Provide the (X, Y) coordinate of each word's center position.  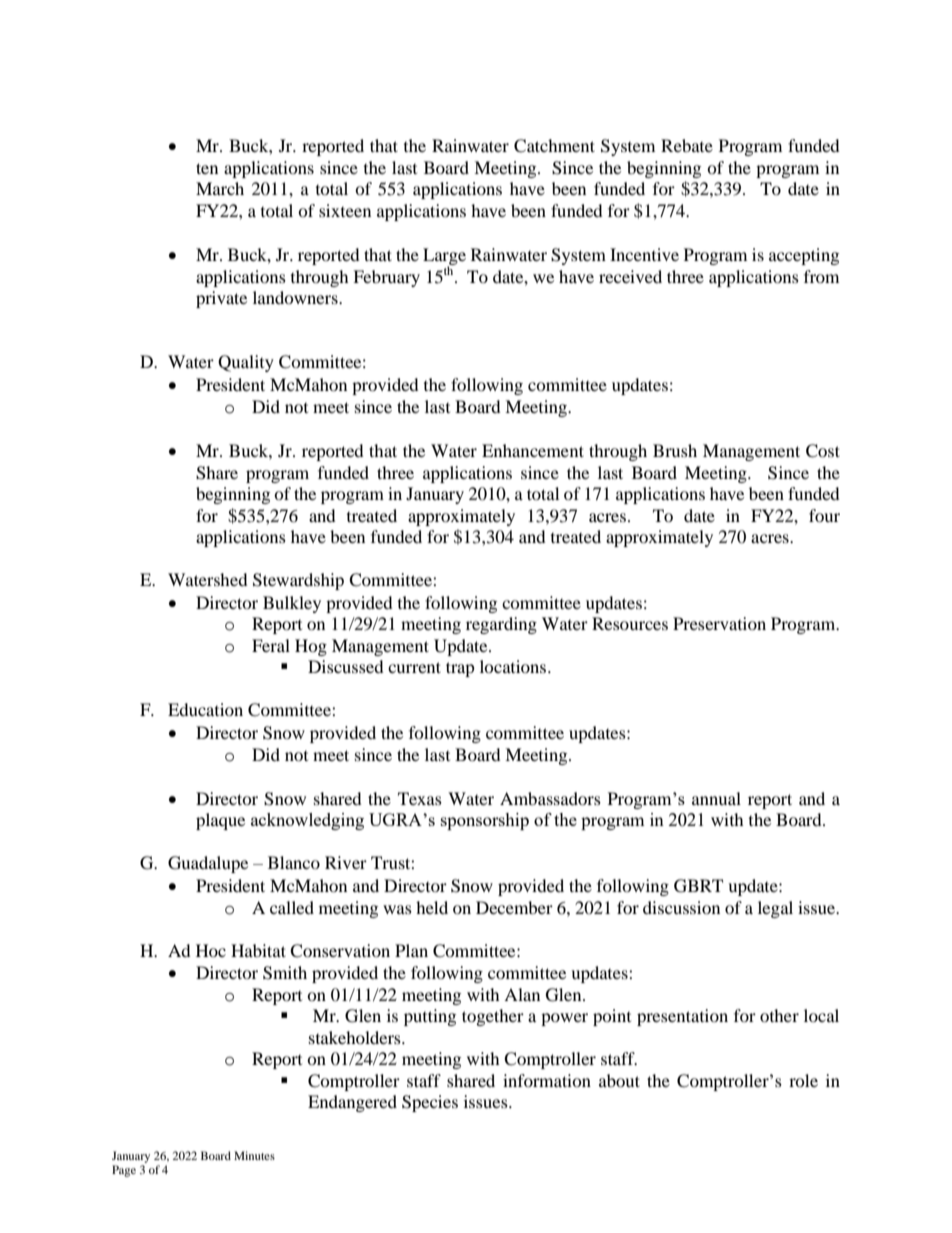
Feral (271, 645)
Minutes (254, 1155)
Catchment (554, 146)
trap (460, 669)
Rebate (687, 145)
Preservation (719, 623)
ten (207, 168)
